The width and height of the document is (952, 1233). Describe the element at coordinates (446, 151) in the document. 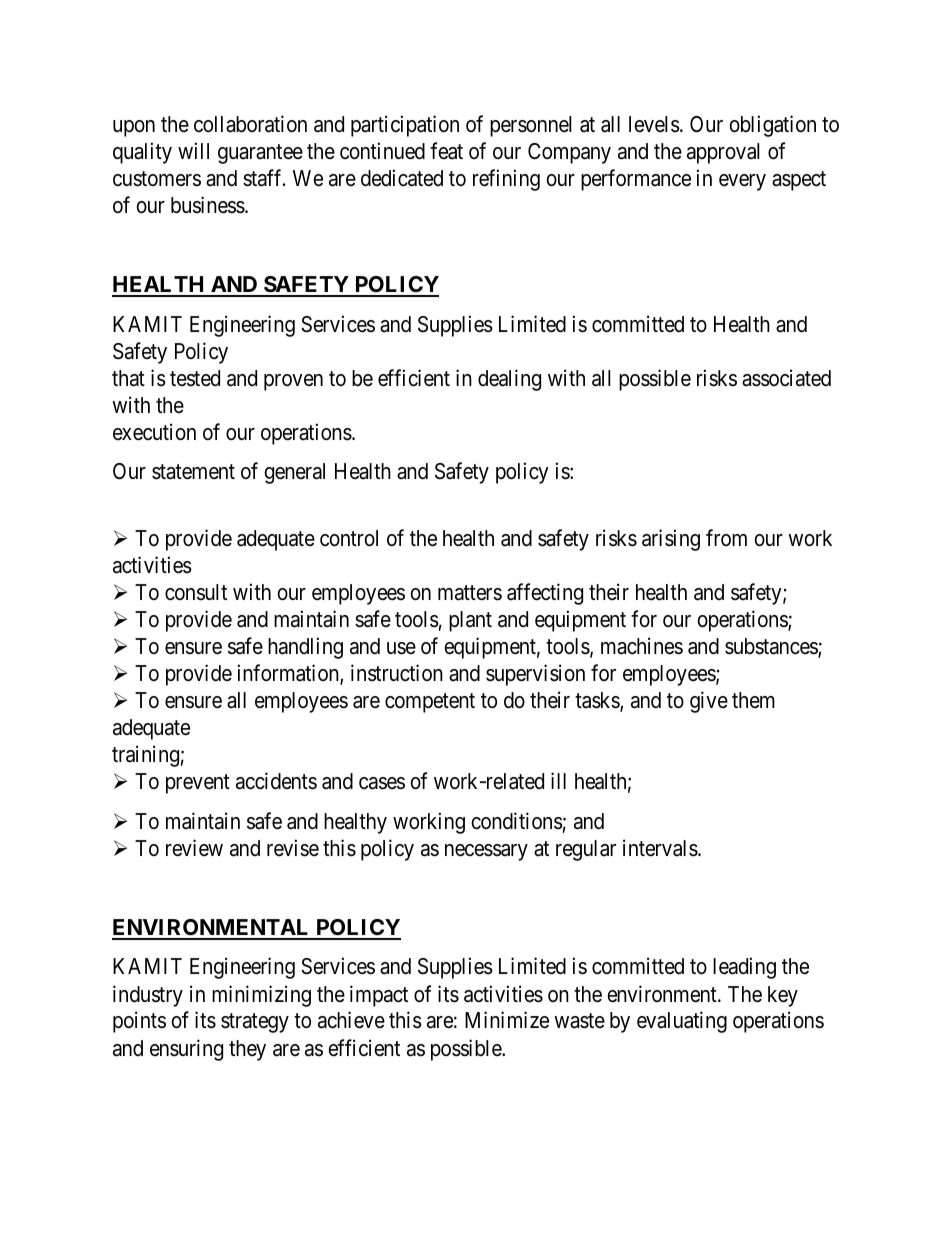

I see `feat` at that location.
